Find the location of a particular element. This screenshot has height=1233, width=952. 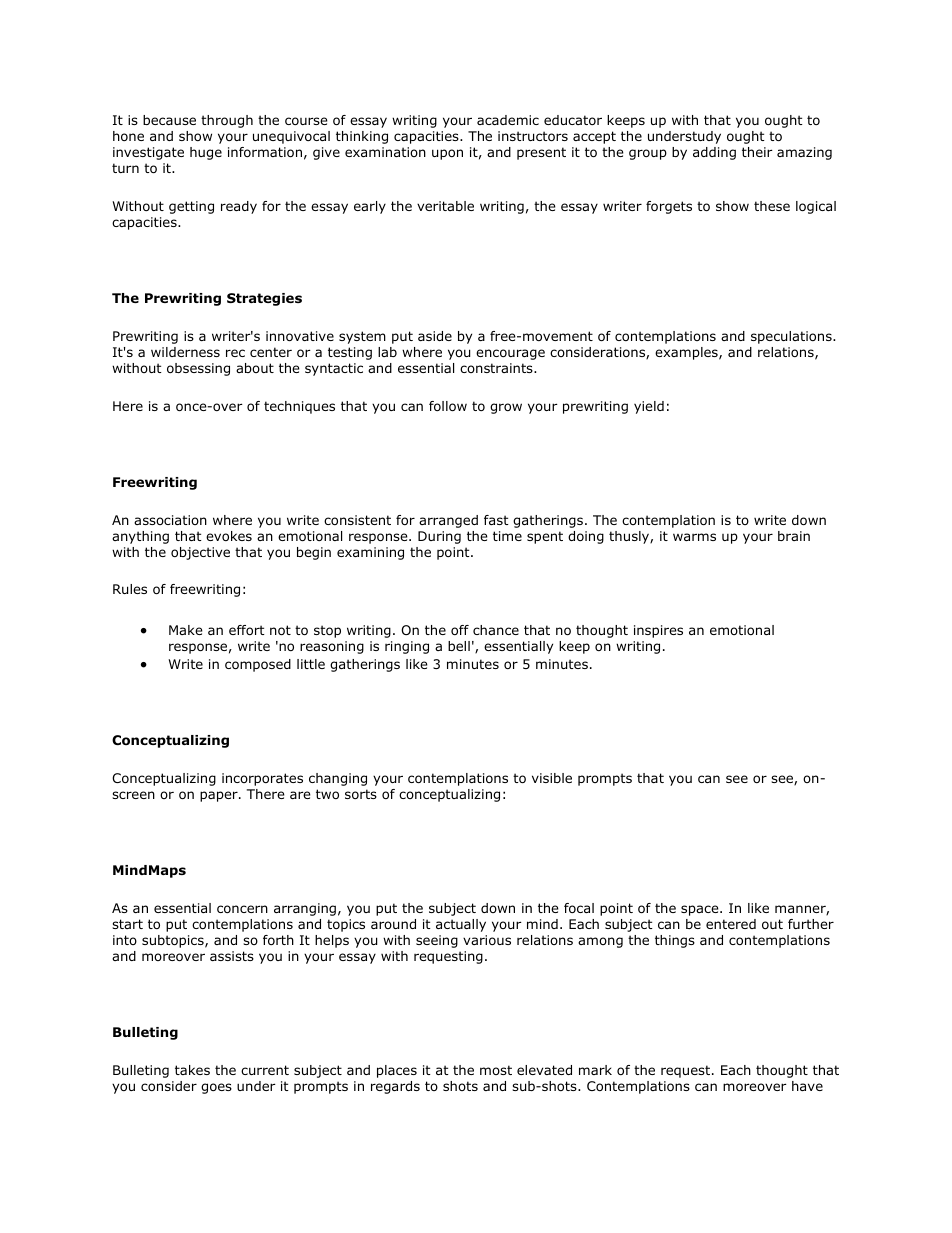

yield is located at coordinates (649, 407).
